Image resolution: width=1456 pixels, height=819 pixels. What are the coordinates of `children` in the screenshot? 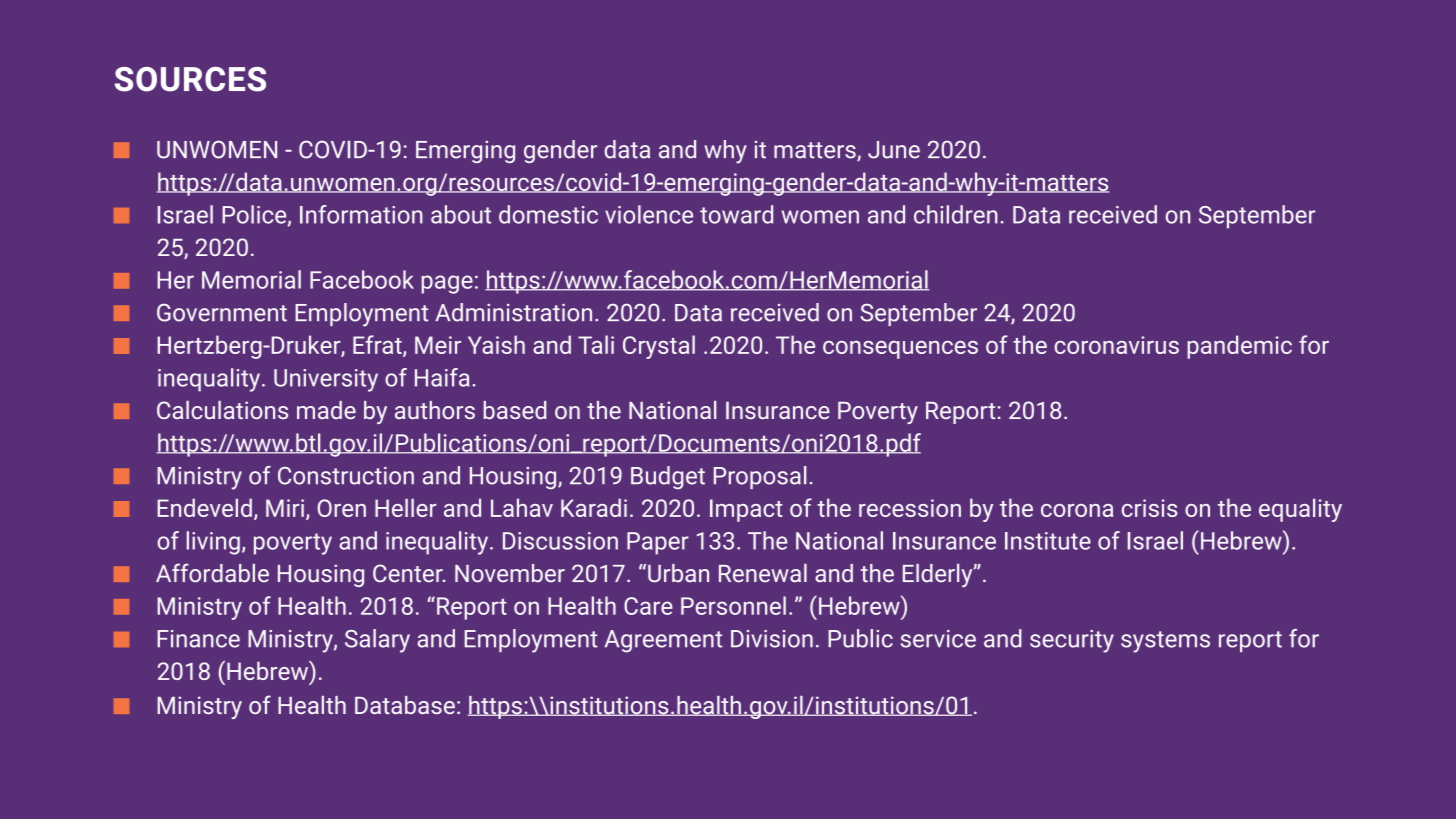 It's located at (956, 214).
